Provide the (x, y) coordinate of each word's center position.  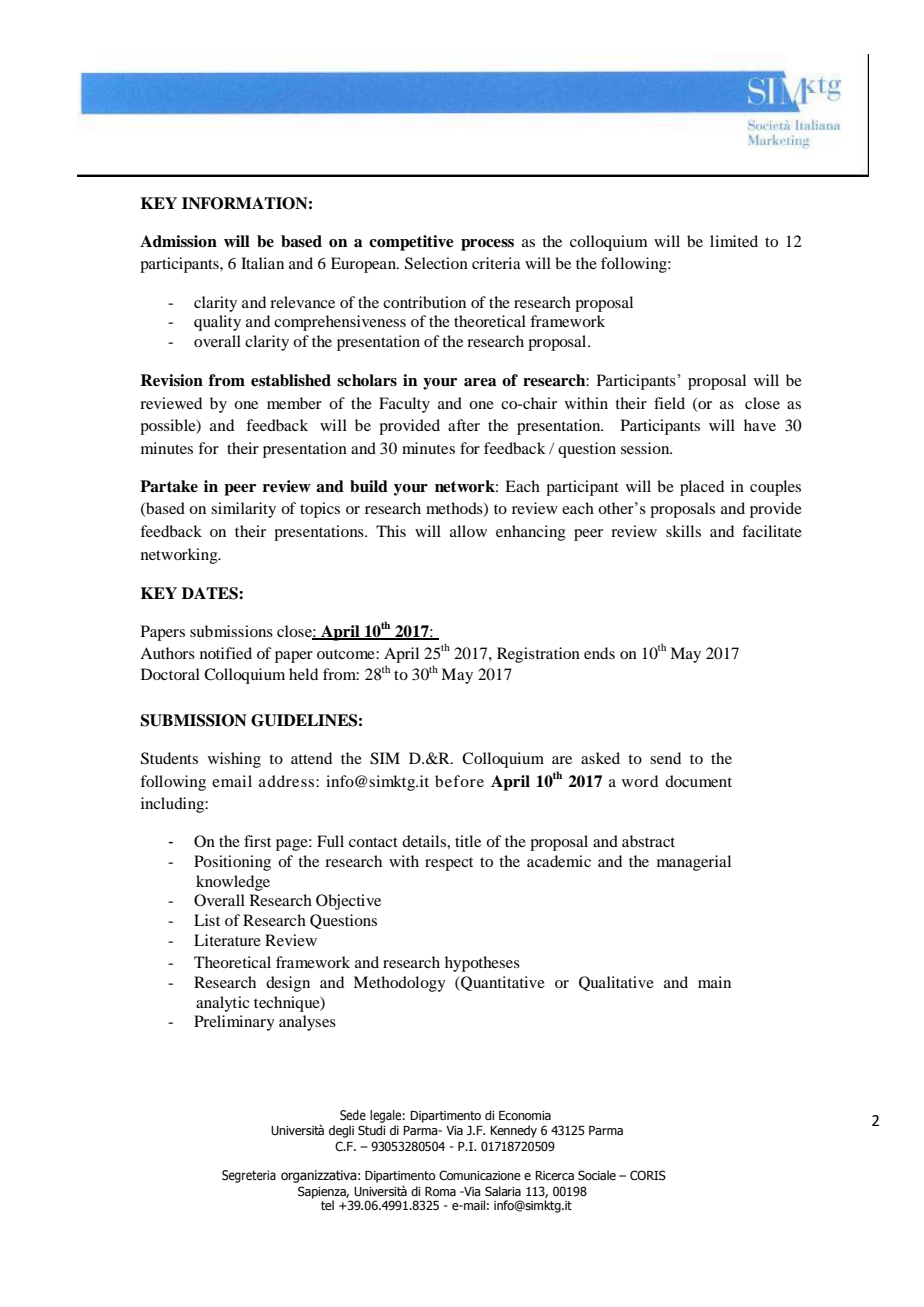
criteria (496, 263)
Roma (440, 1191)
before (459, 781)
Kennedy (513, 1131)
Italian (262, 263)
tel (327, 1205)
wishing (234, 760)
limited (734, 241)
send (665, 758)
